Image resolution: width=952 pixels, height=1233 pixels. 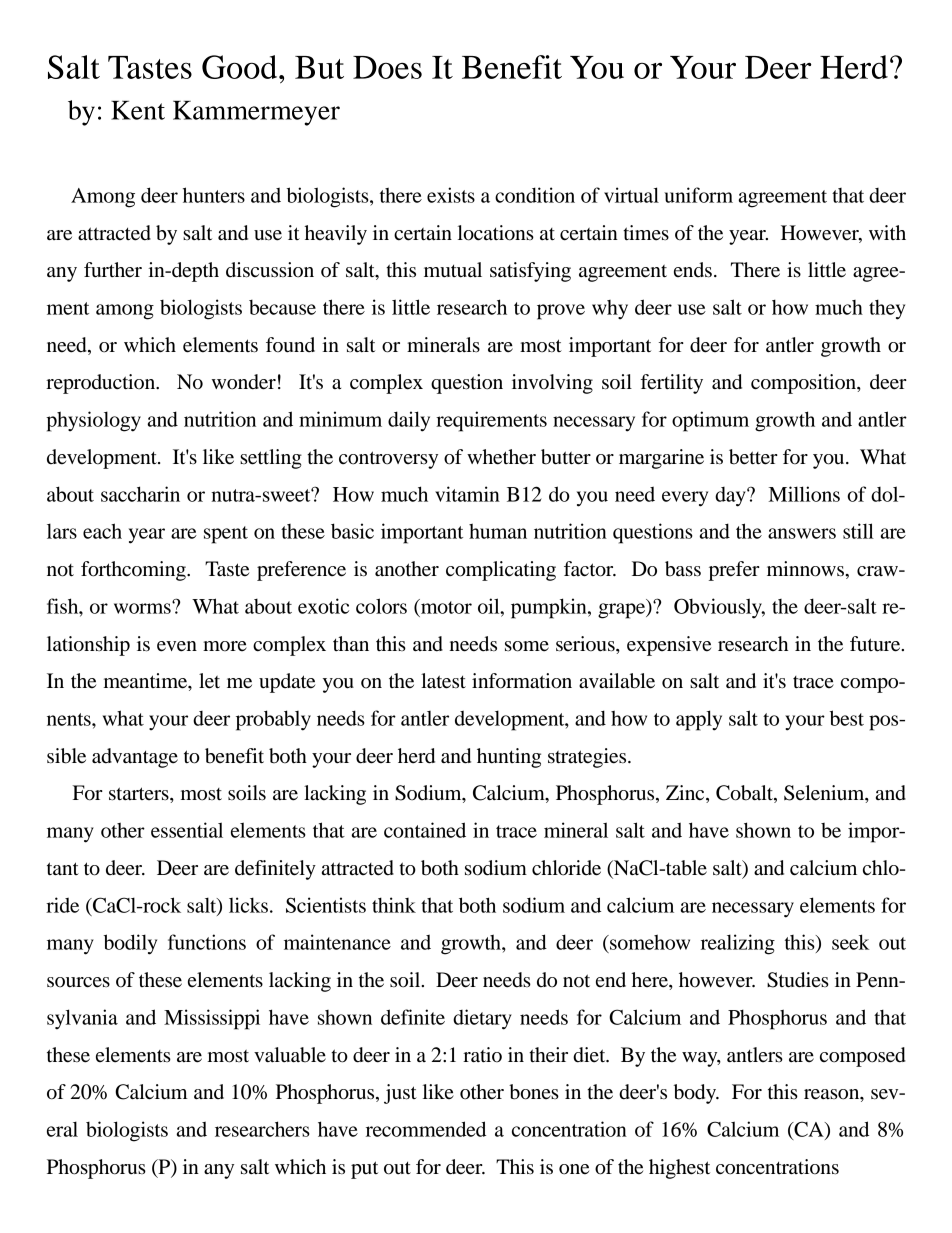 What do you see at coordinates (138, 110) in the screenshot?
I see `Kent` at bounding box center [138, 110].
